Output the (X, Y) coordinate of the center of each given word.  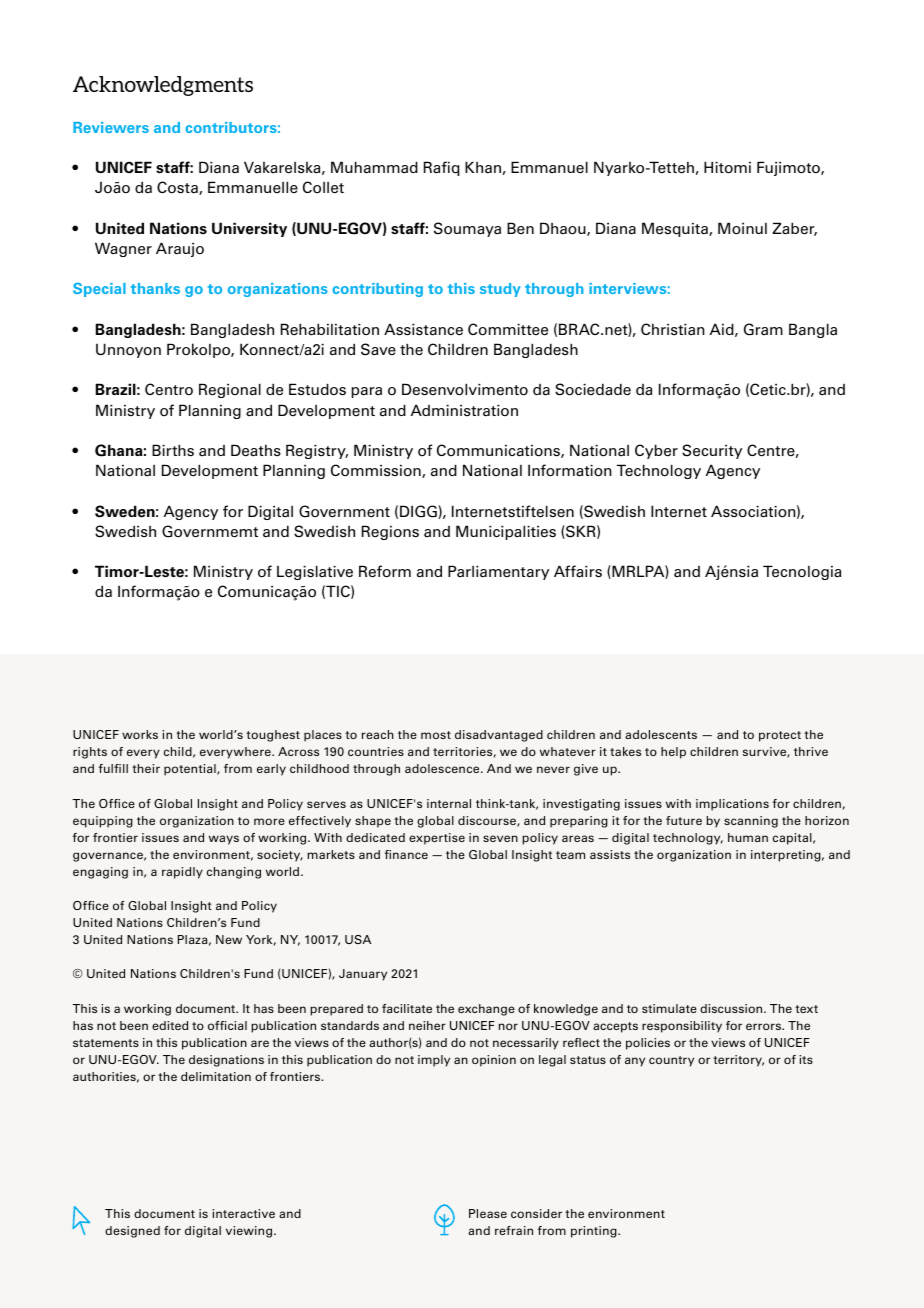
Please (488, 1213)
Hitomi (727, 167)
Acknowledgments (163, 86)
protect (780, 736)
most (436, 735)
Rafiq (441, 168)
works (140, 734)
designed (132, 1232)
